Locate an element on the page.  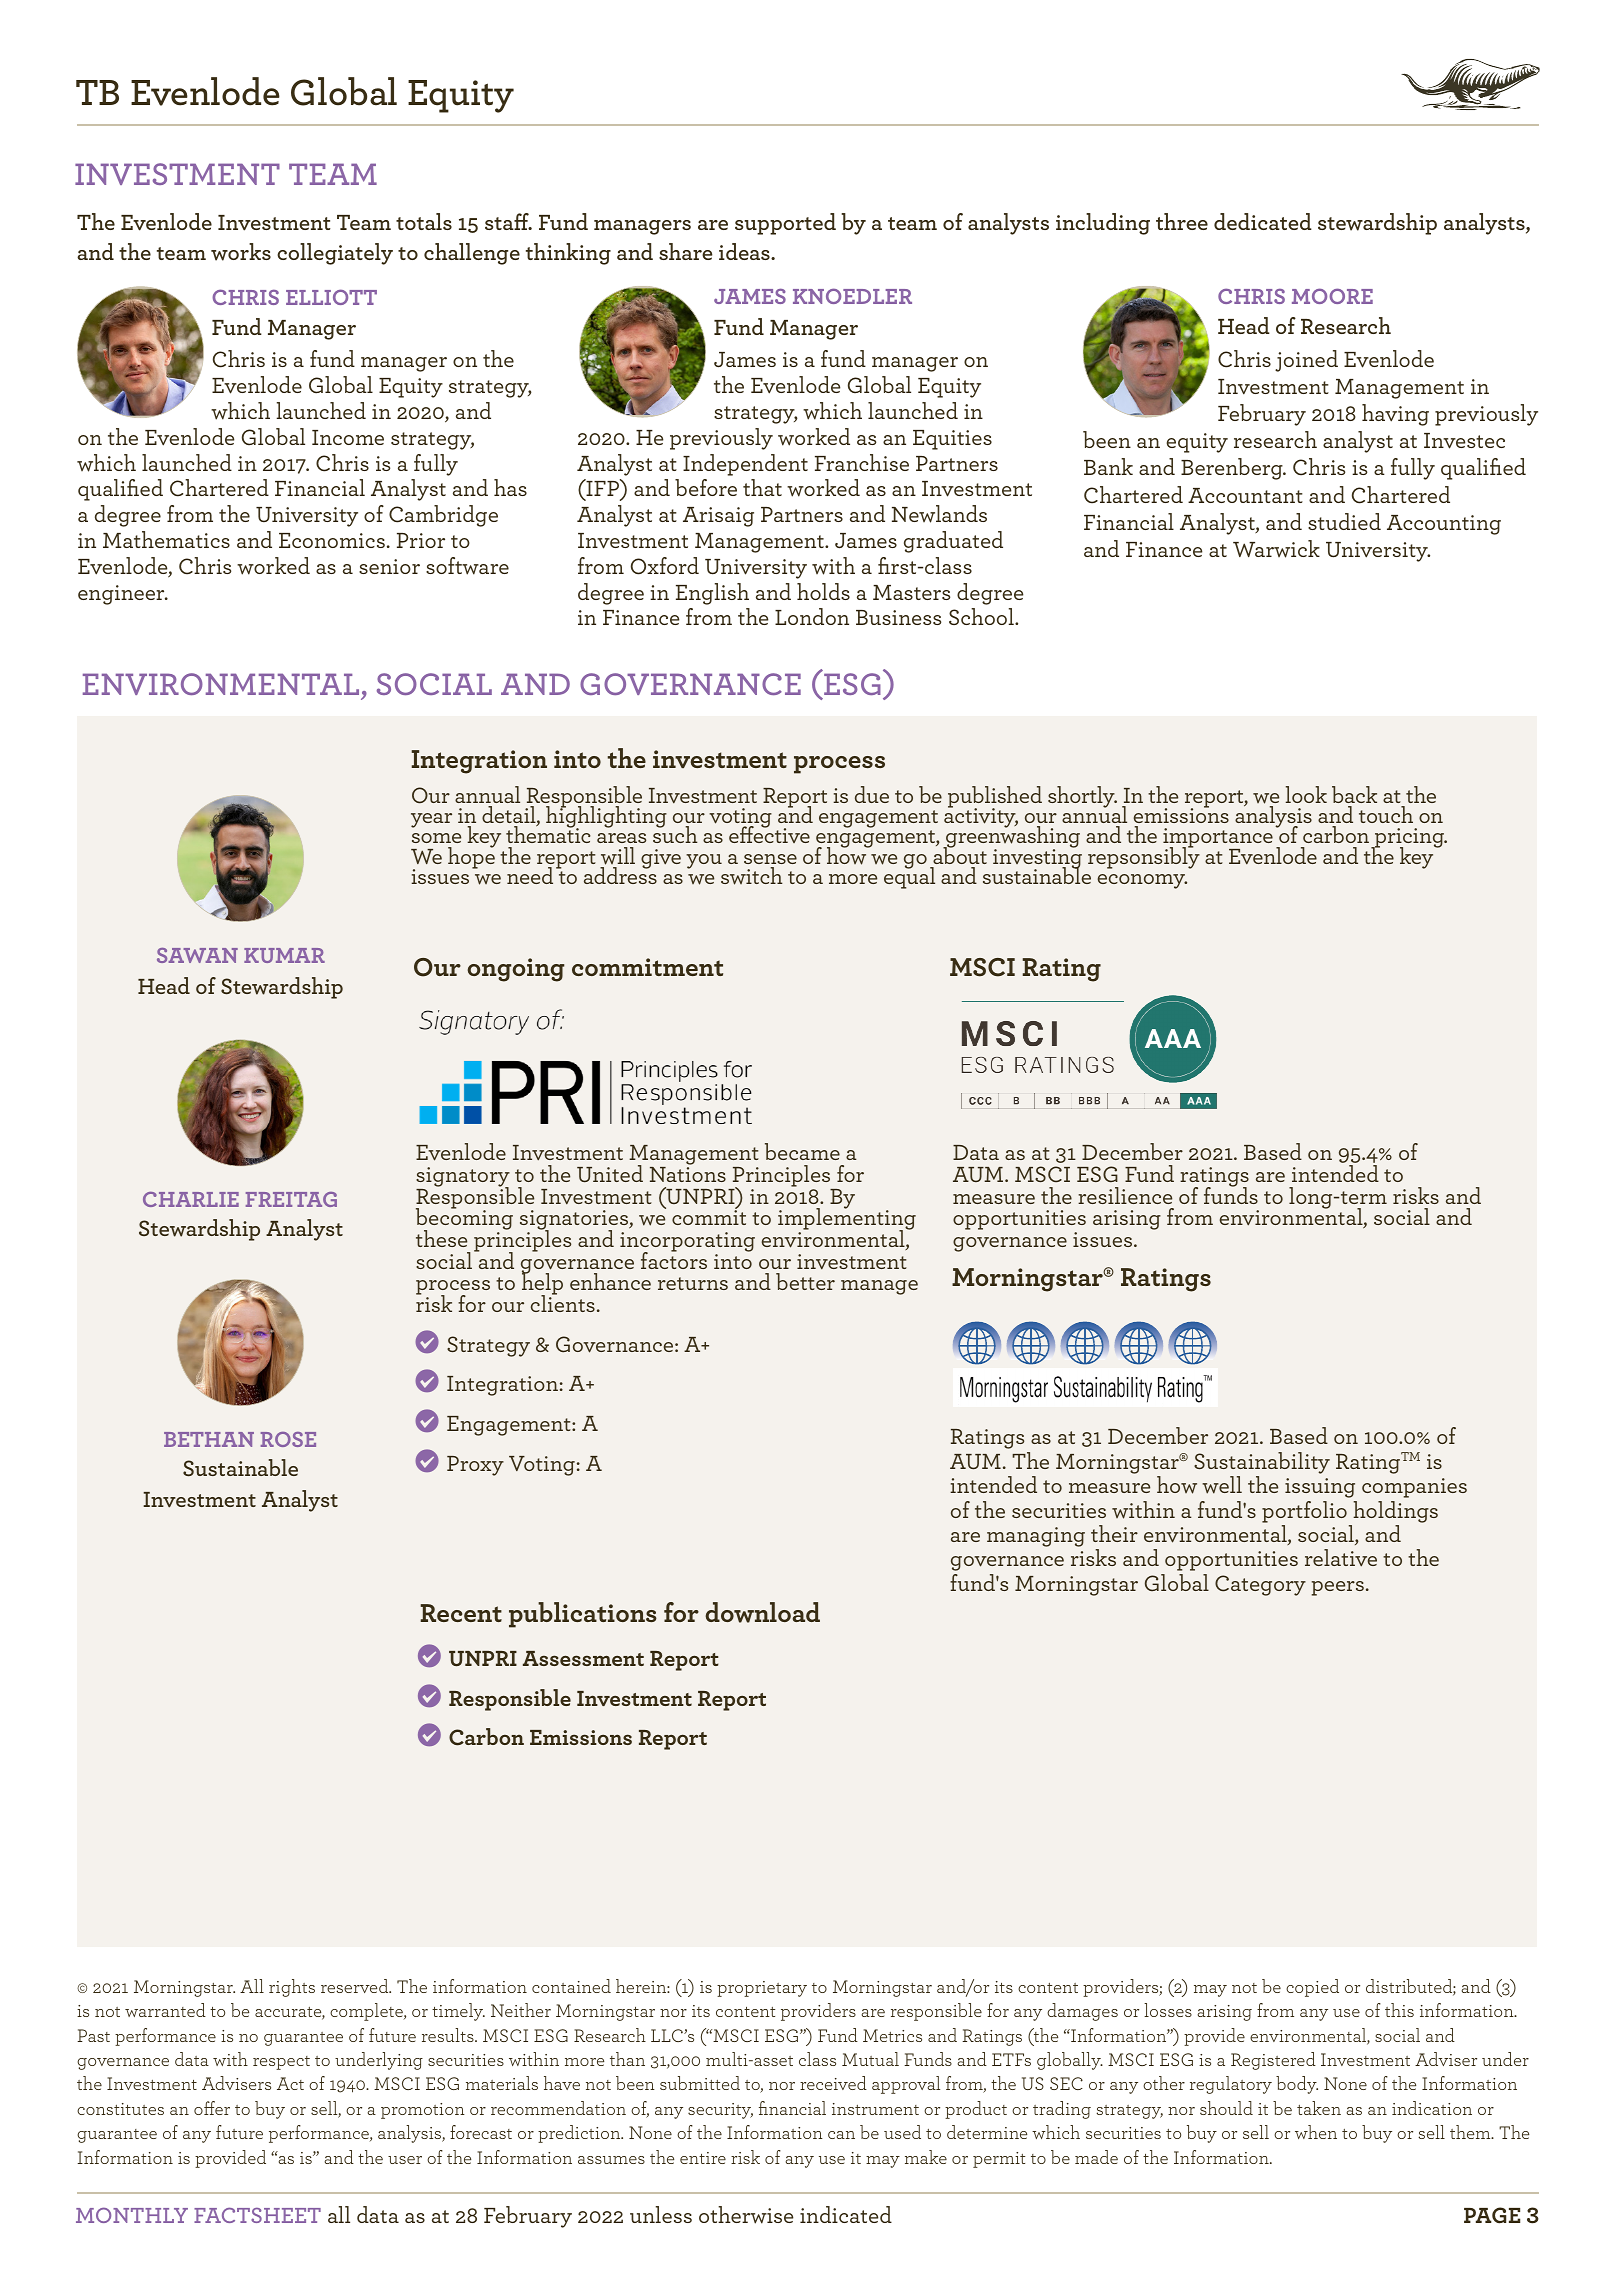
look is located at coordinates (1306, 794).
